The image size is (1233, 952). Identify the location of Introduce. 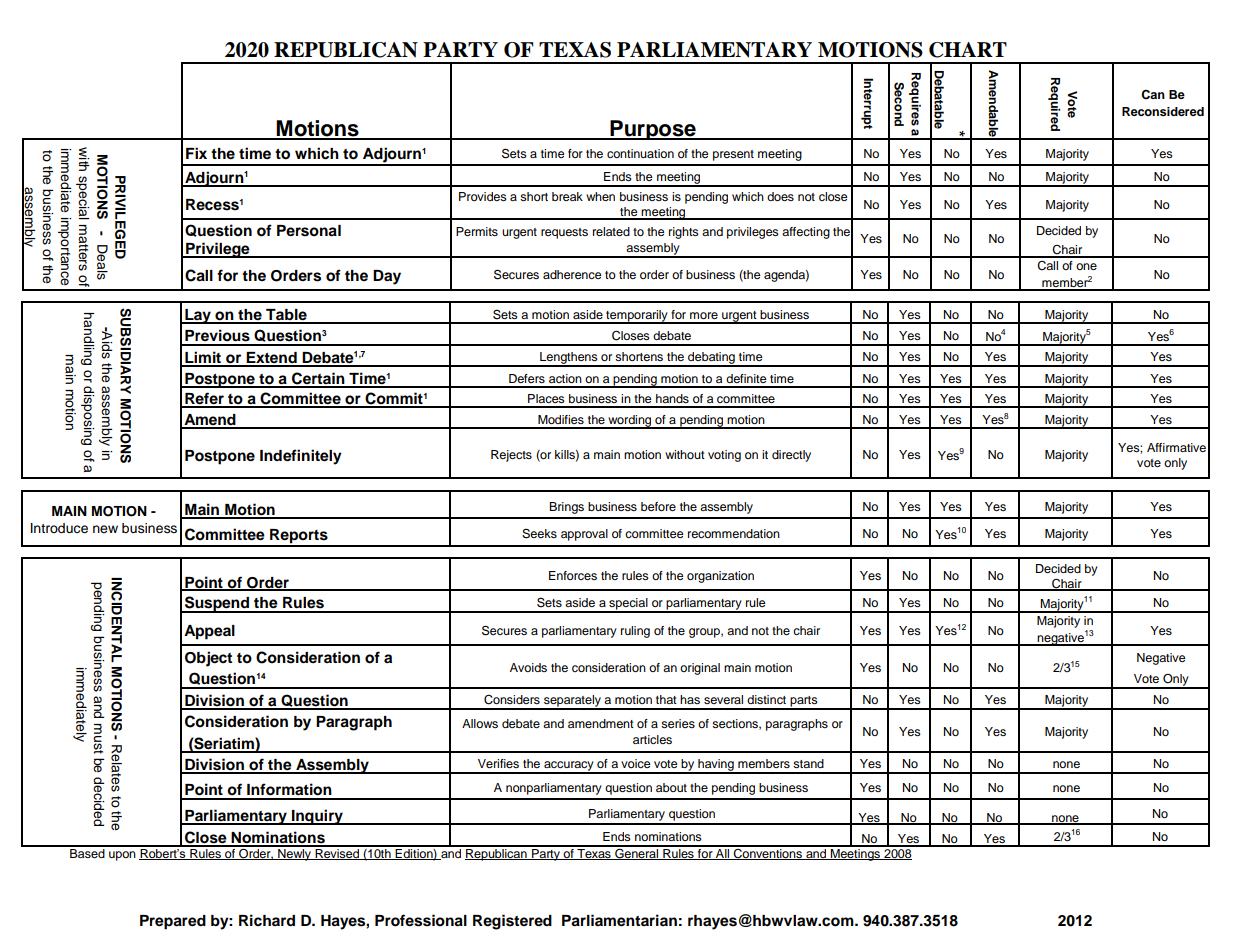
(59, 528).
